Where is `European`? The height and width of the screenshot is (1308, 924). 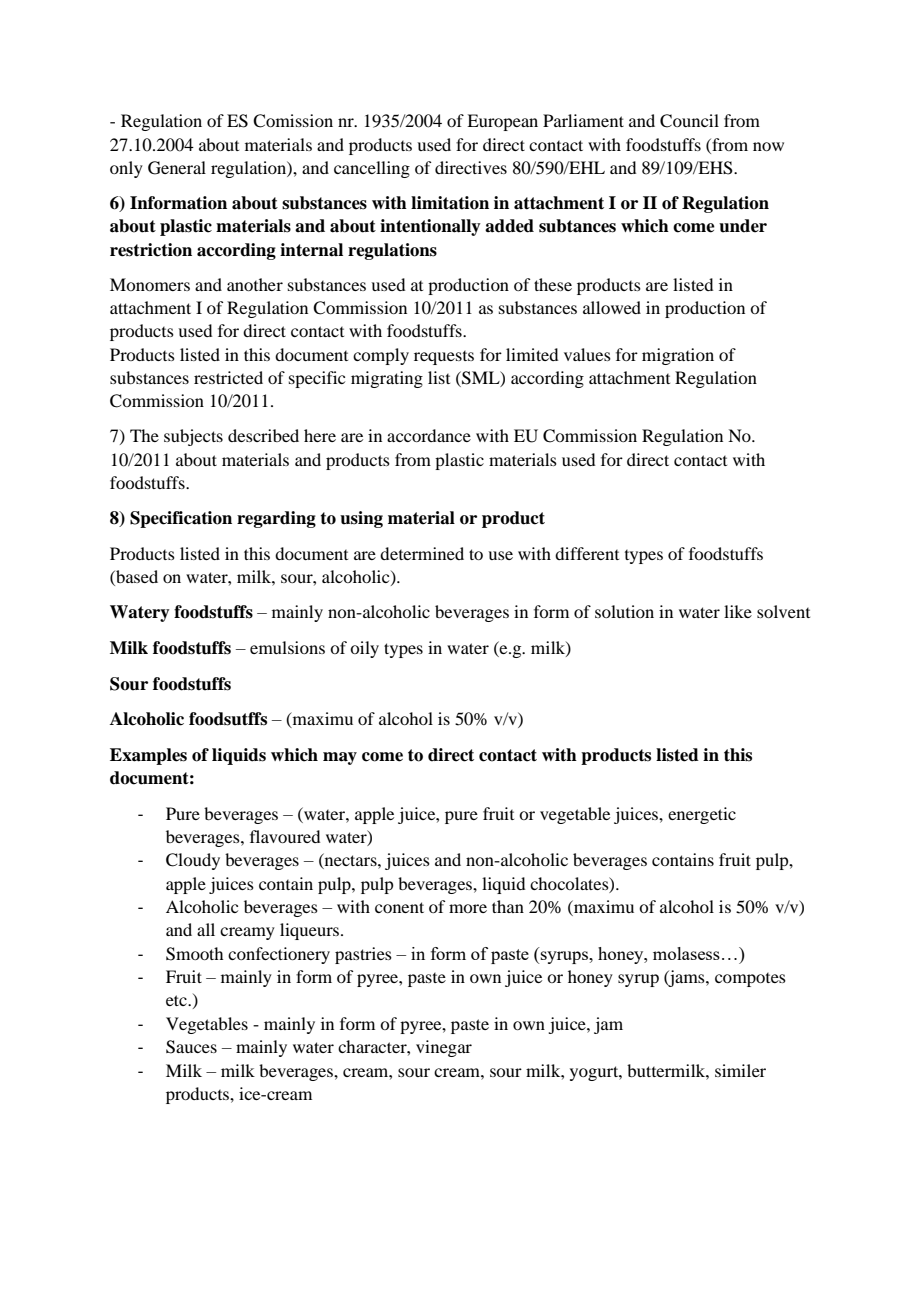 European is located at coordinates (502, 122).
